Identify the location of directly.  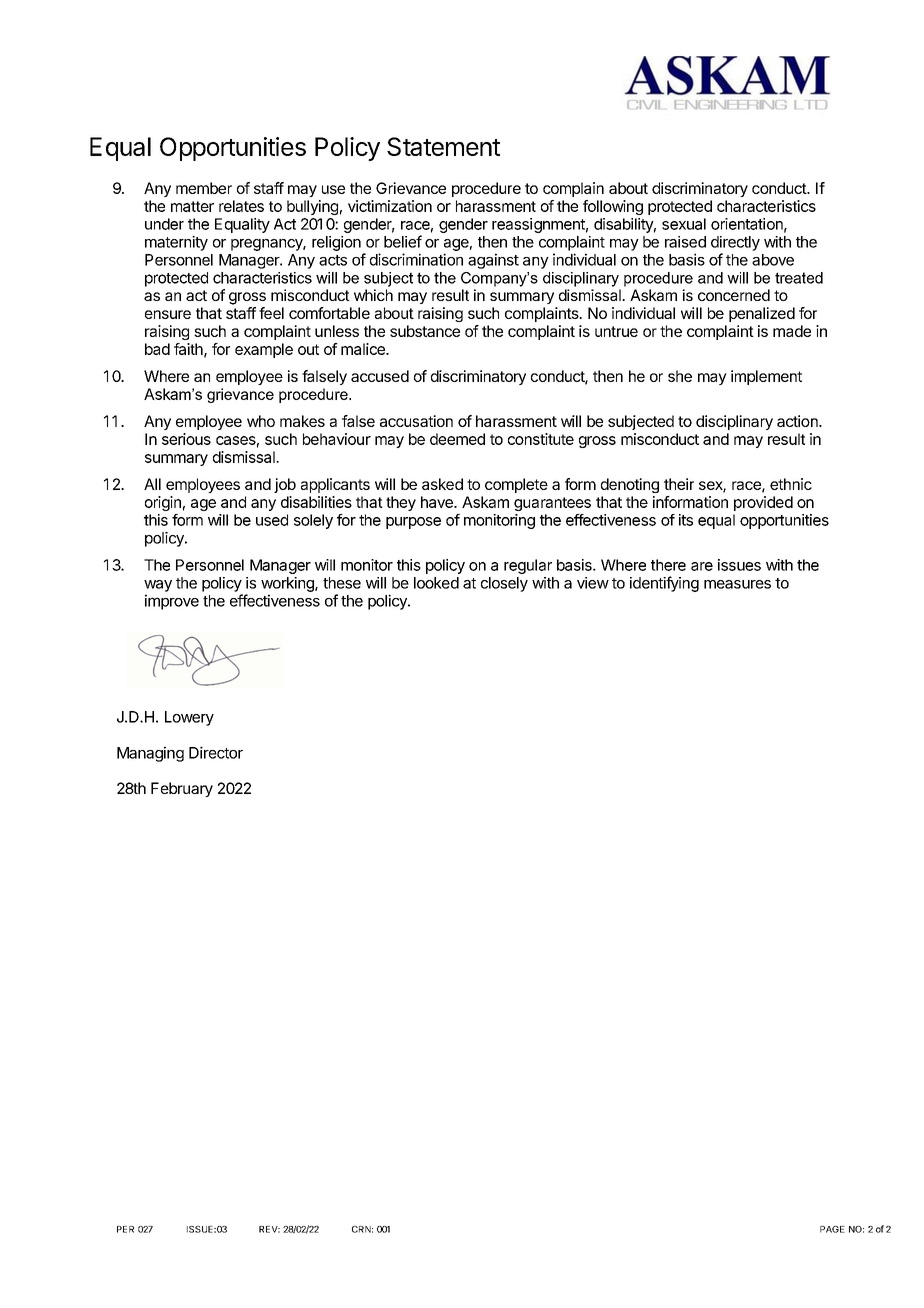
(735, 243).
